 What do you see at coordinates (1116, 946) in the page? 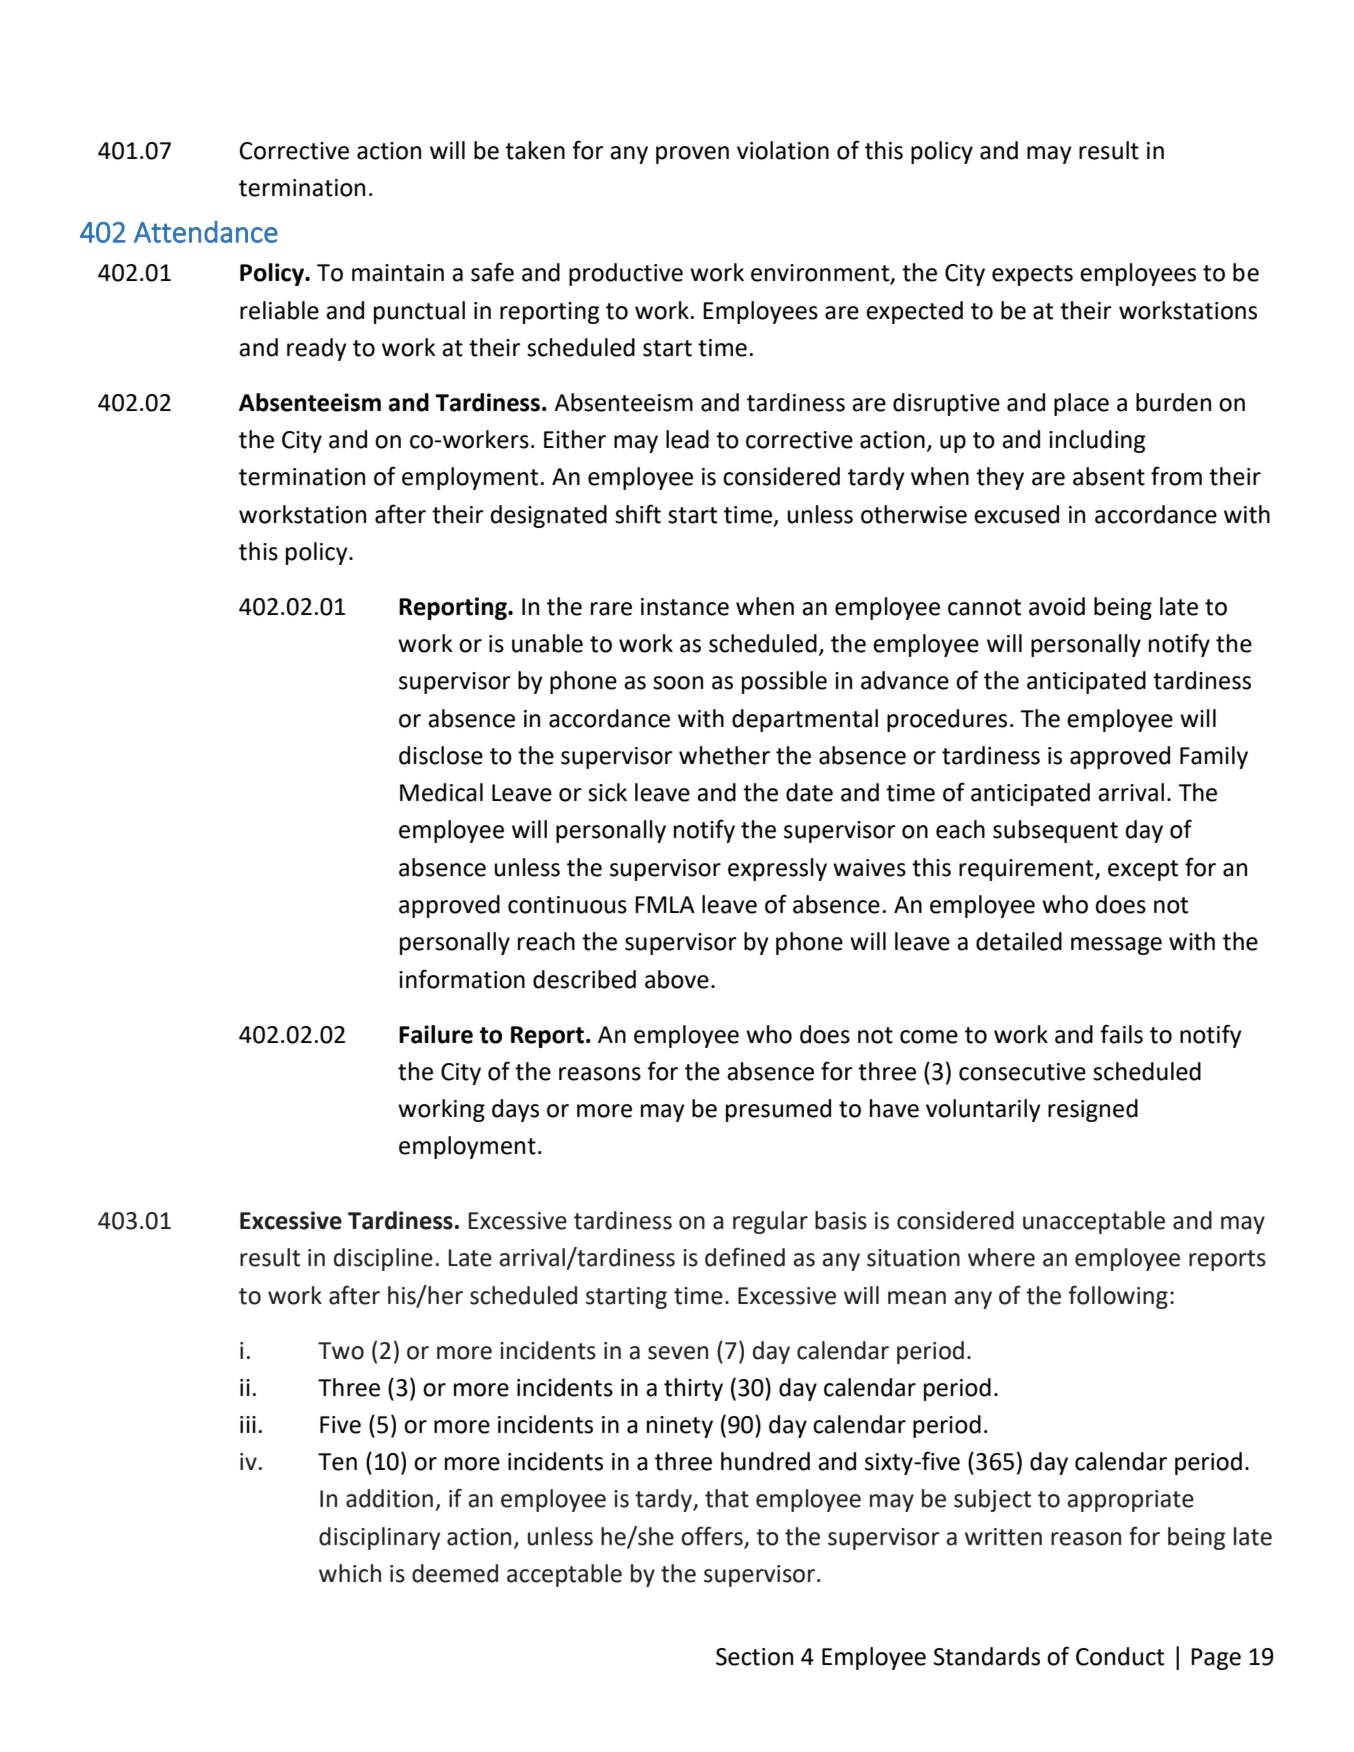
I see `message` at bounding box center [1116, 946].
